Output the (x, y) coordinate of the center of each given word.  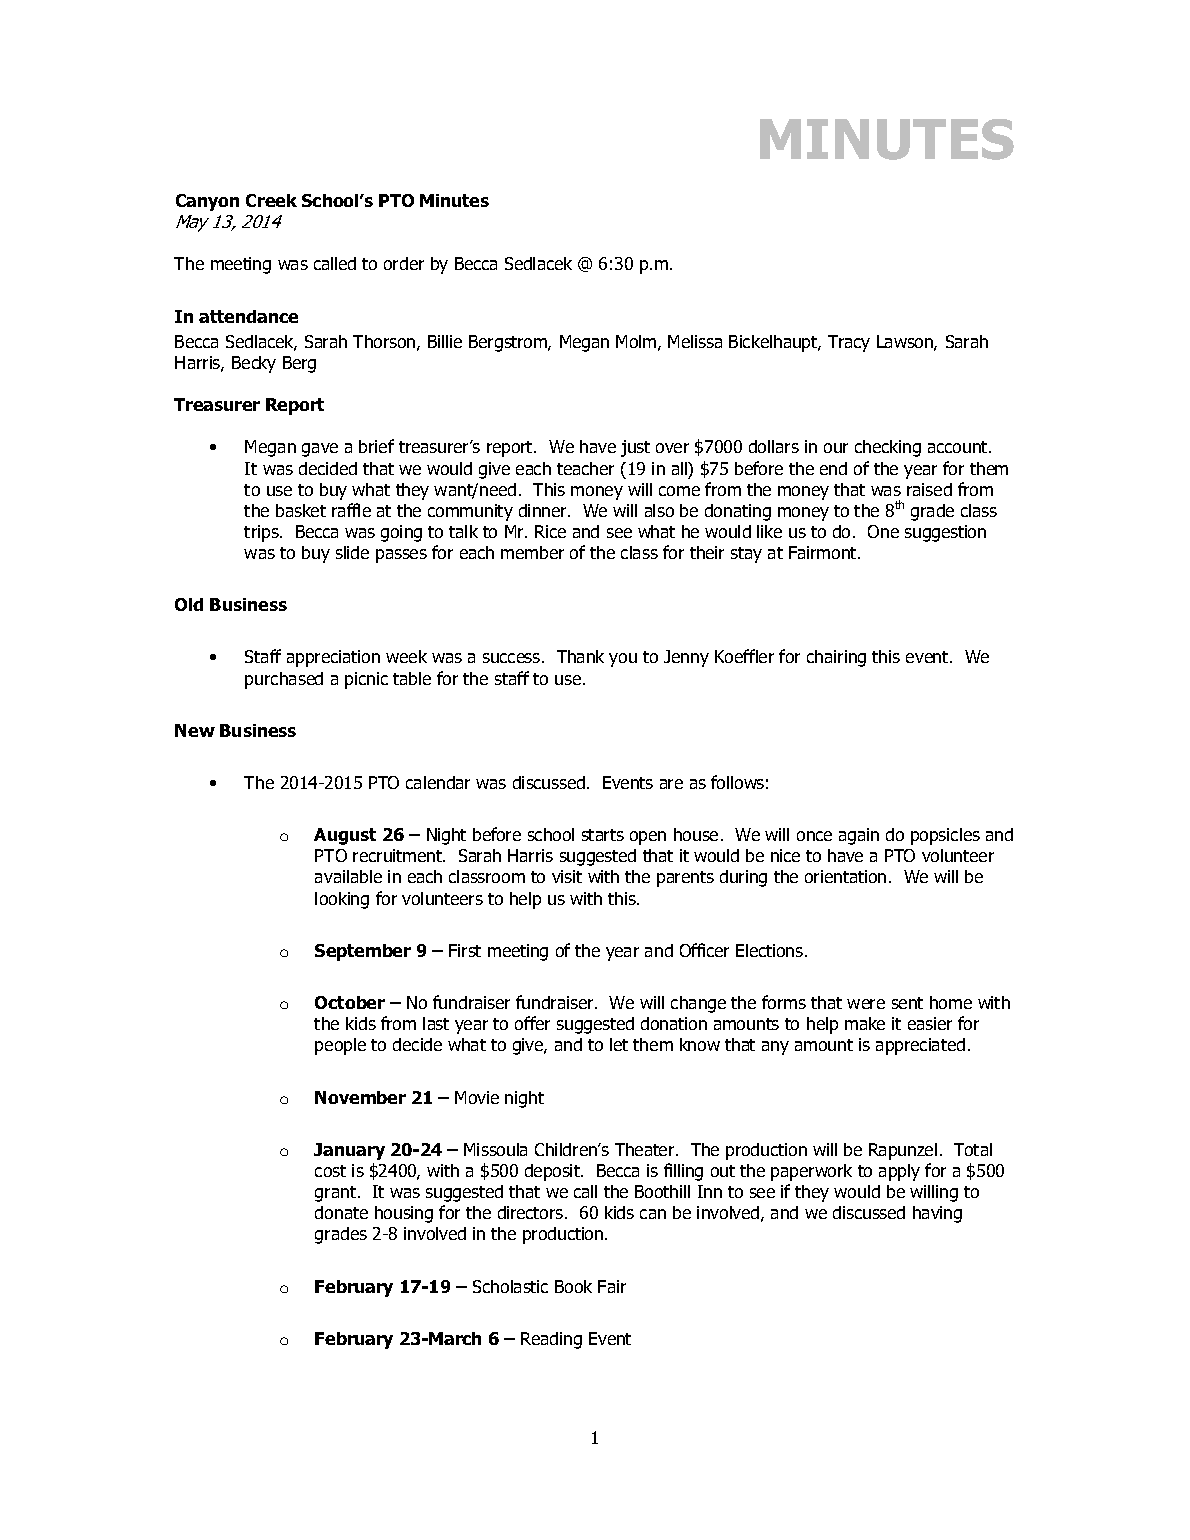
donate (341, 1212)
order (404, 263)
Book (573, 1286)
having (937, 1214)
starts (603, 835)
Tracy (849, 343)
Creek (271, 200)
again (859, 836)
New (195, 730)
